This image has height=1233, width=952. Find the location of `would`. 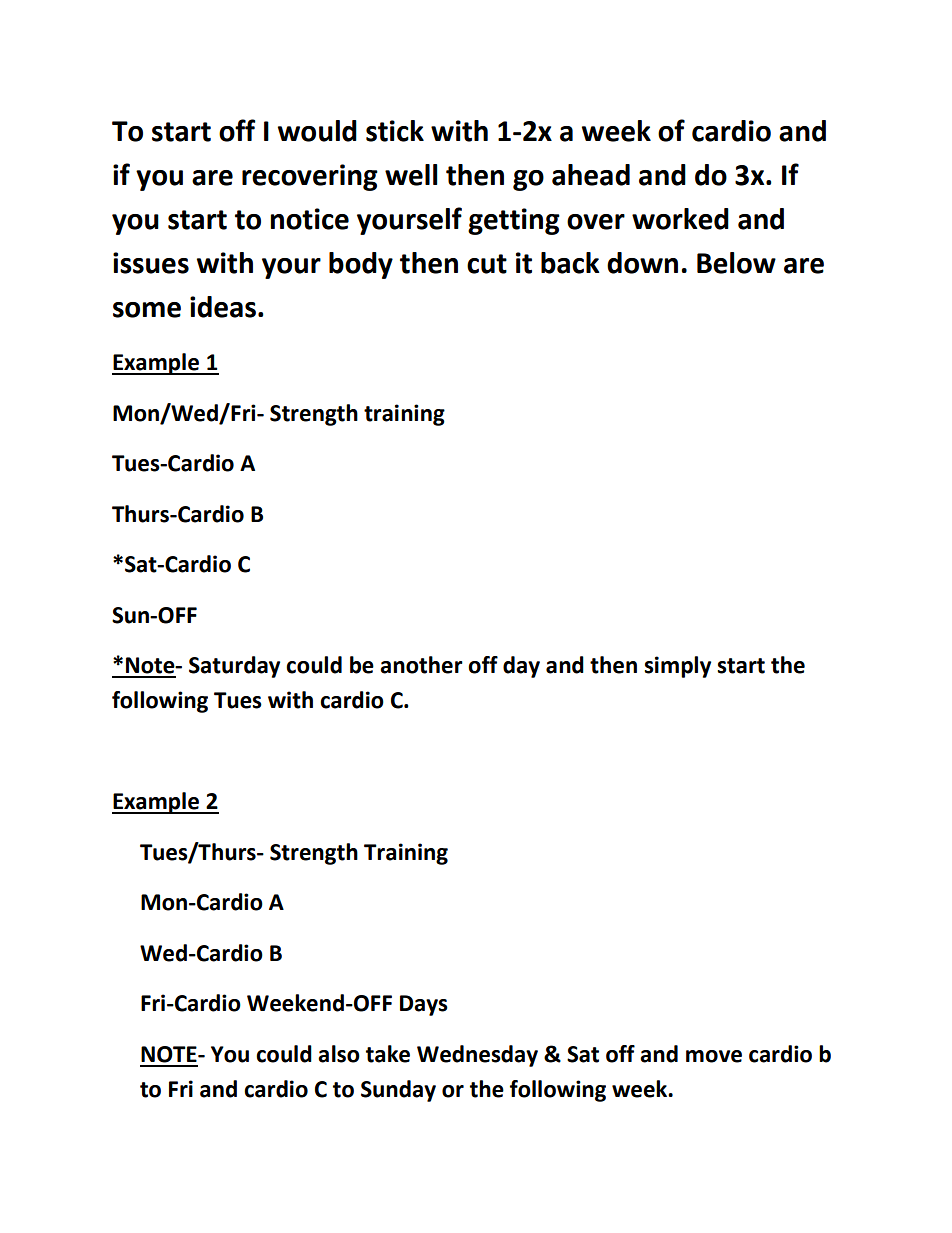

would is located at coordinates (317, 131).
